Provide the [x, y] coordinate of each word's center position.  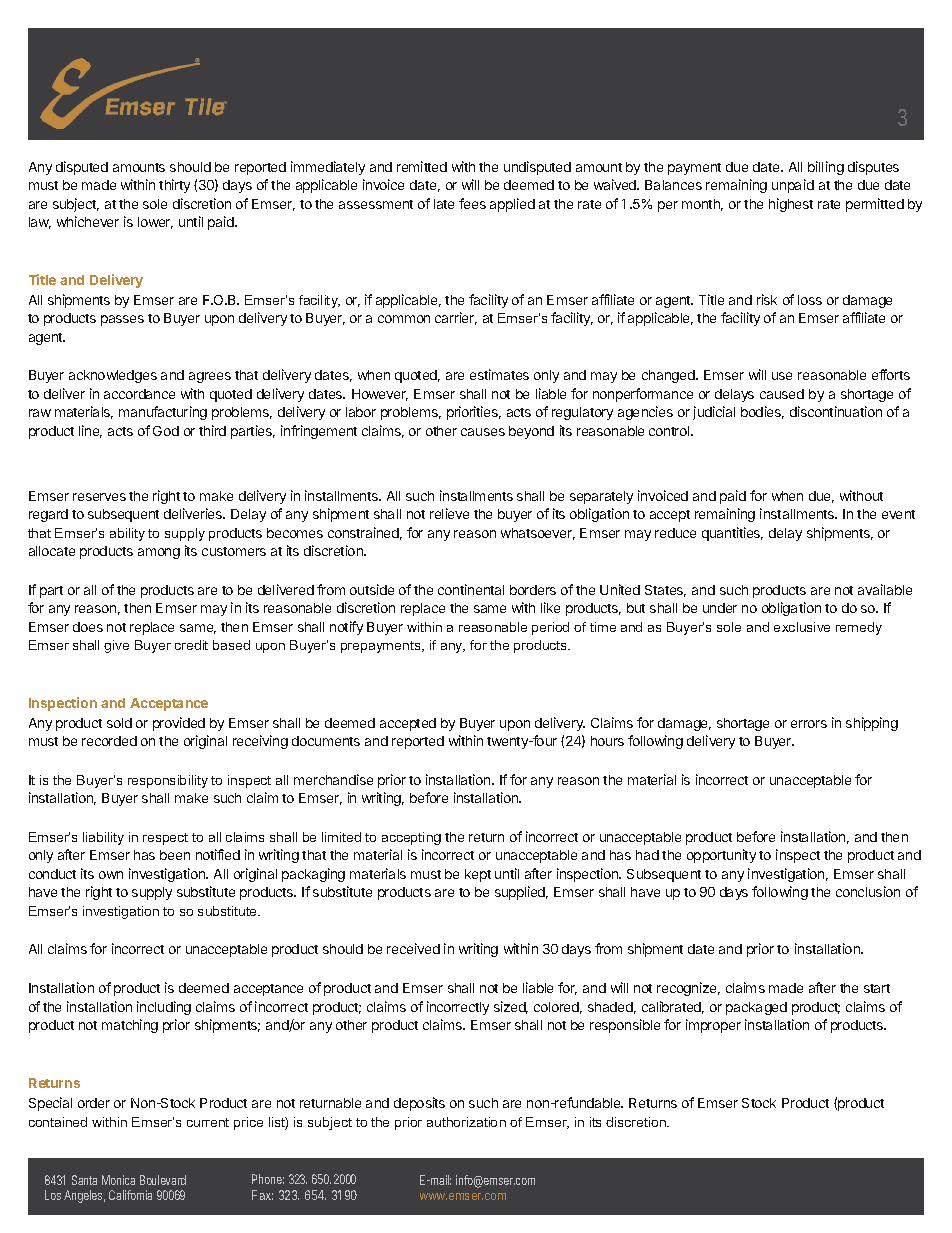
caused [782, 394]
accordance [139, 394]
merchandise [333, 779]
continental [471, 589]
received [413, 948]
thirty [174, 186]
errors [809, 724]
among [159, 553]
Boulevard [163, 1180]
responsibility [168, 781]
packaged [756, 1008]
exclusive [802, 627]
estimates [499, 374]
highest [791, 205]
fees [472, 203]
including [164, 1008]
